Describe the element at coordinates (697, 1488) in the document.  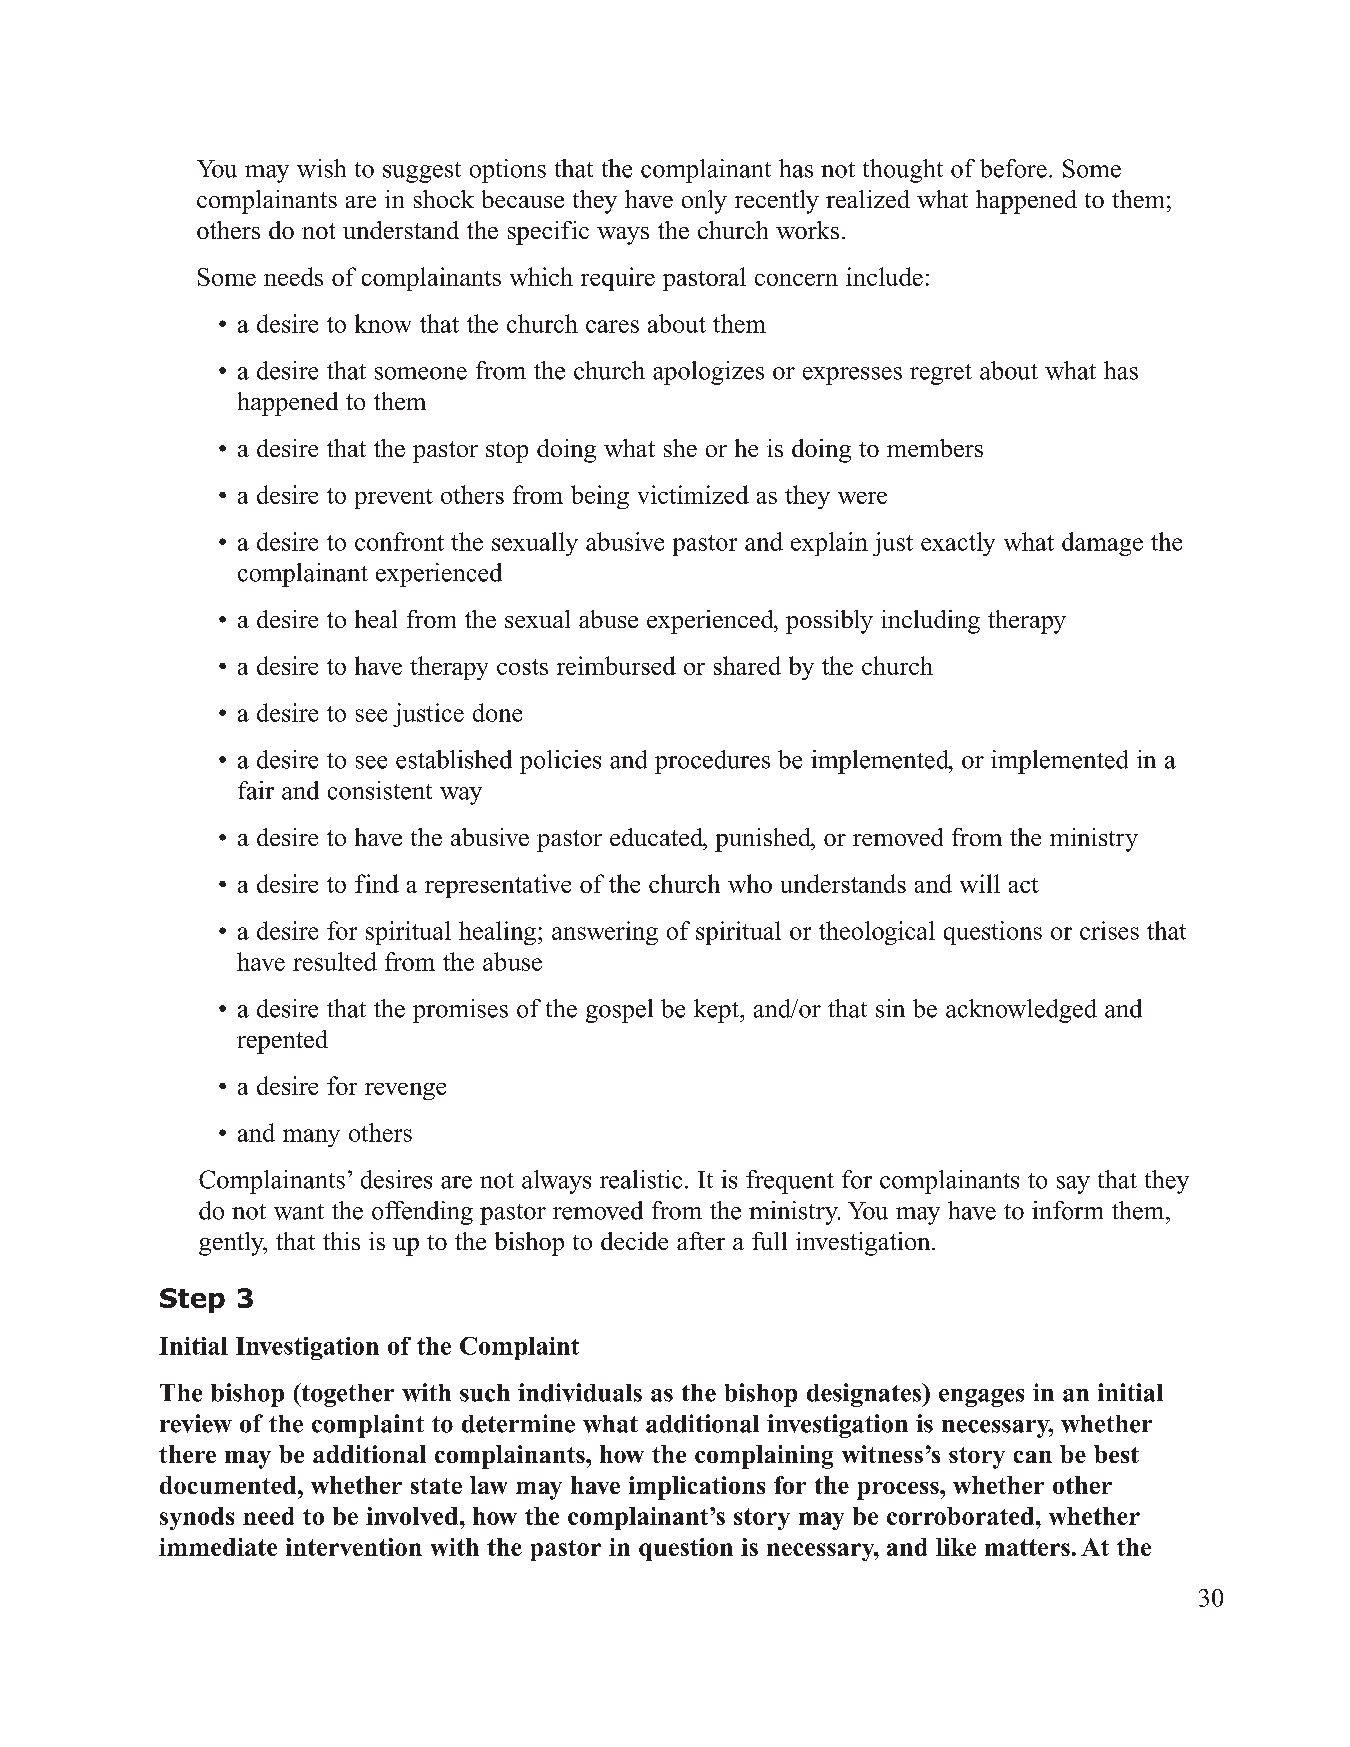
I see `implications` at that location.
